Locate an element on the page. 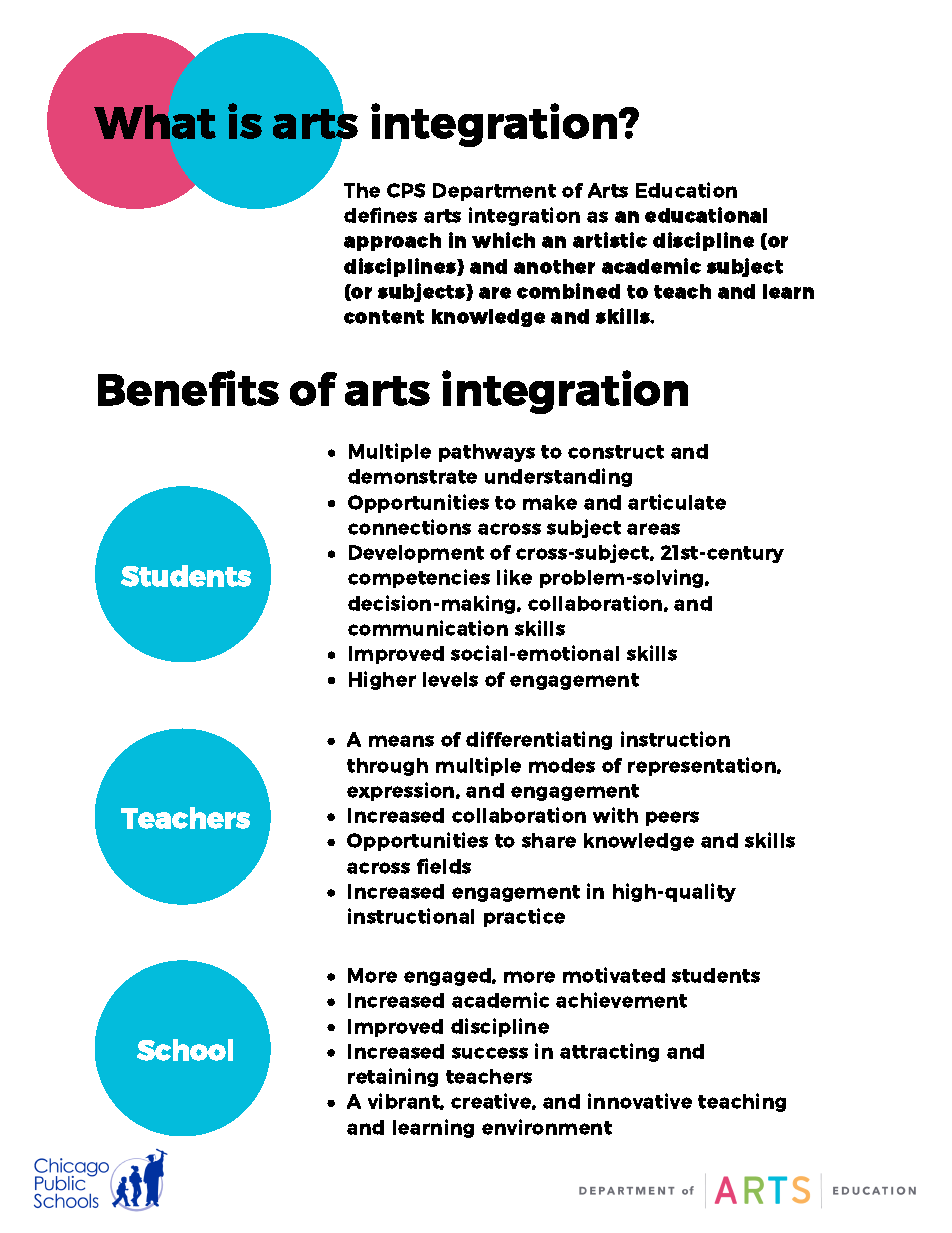  What is located at coordinates (155, 122).
